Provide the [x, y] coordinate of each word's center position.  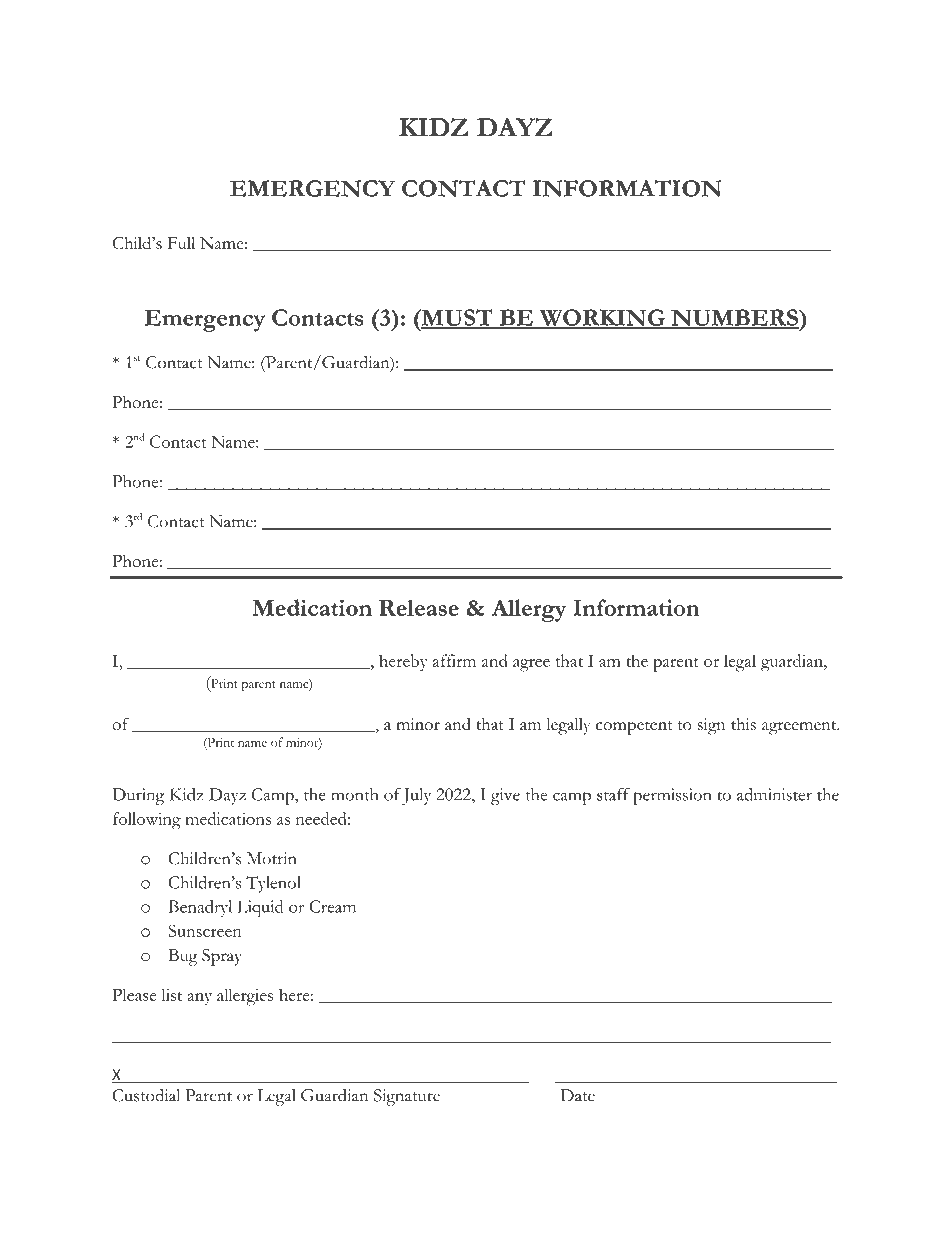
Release [419, 607]
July [416, 796]
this [743, 724]
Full [181, 243]
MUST [457, 318]
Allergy [529, 610]
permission [672, 796]
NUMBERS [734, 318]
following [147, 821]
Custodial [146, 1095]
